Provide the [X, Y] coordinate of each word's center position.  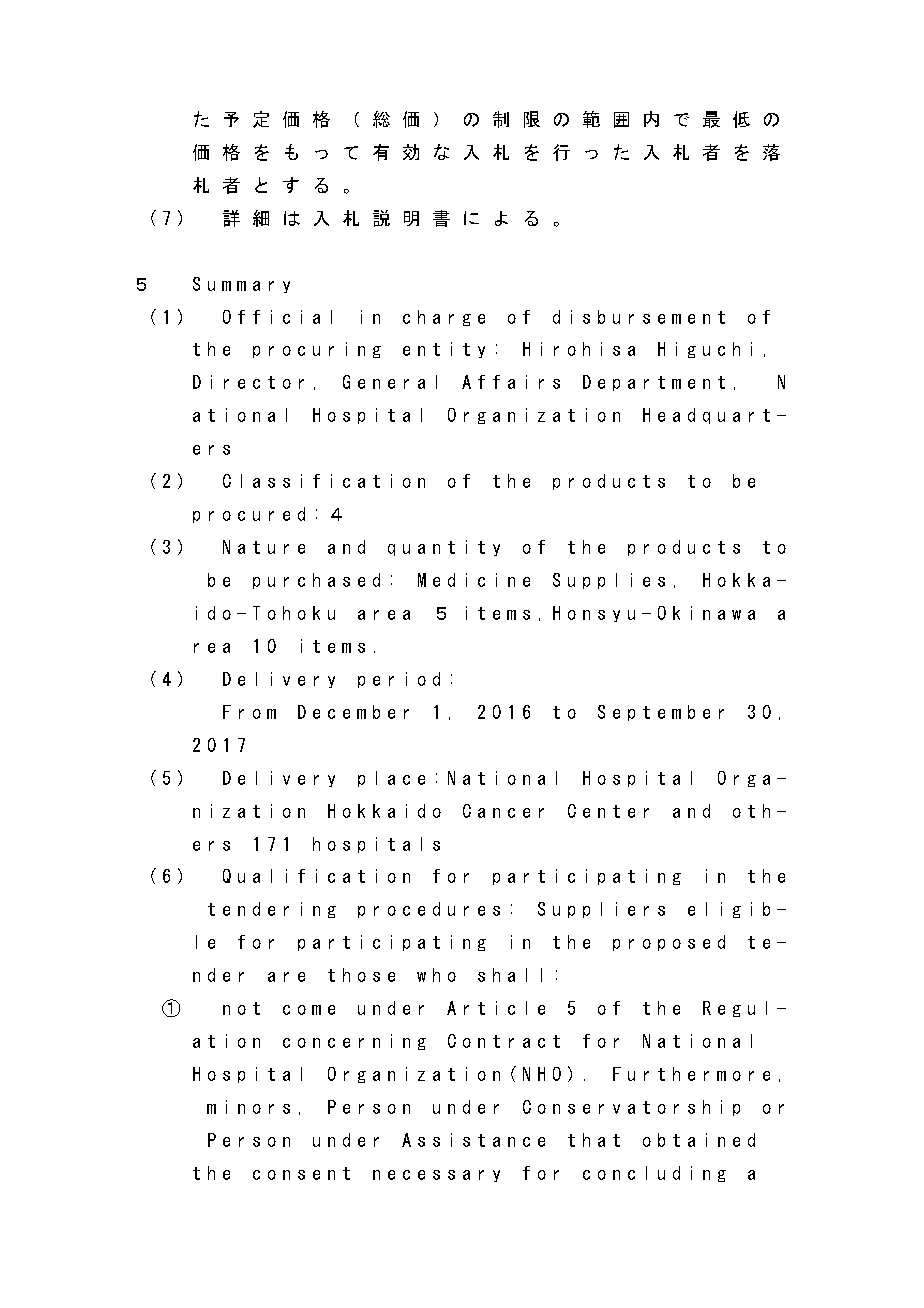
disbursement [639, 317]
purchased [316, 581]
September [661, 713]
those [361, 975]
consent [301, 1173]
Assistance [473, 1140]
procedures [429, 910]
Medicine [474, 580]
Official [277, 317]
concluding [654, 1174]
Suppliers [601, 910]
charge [444, 318]
